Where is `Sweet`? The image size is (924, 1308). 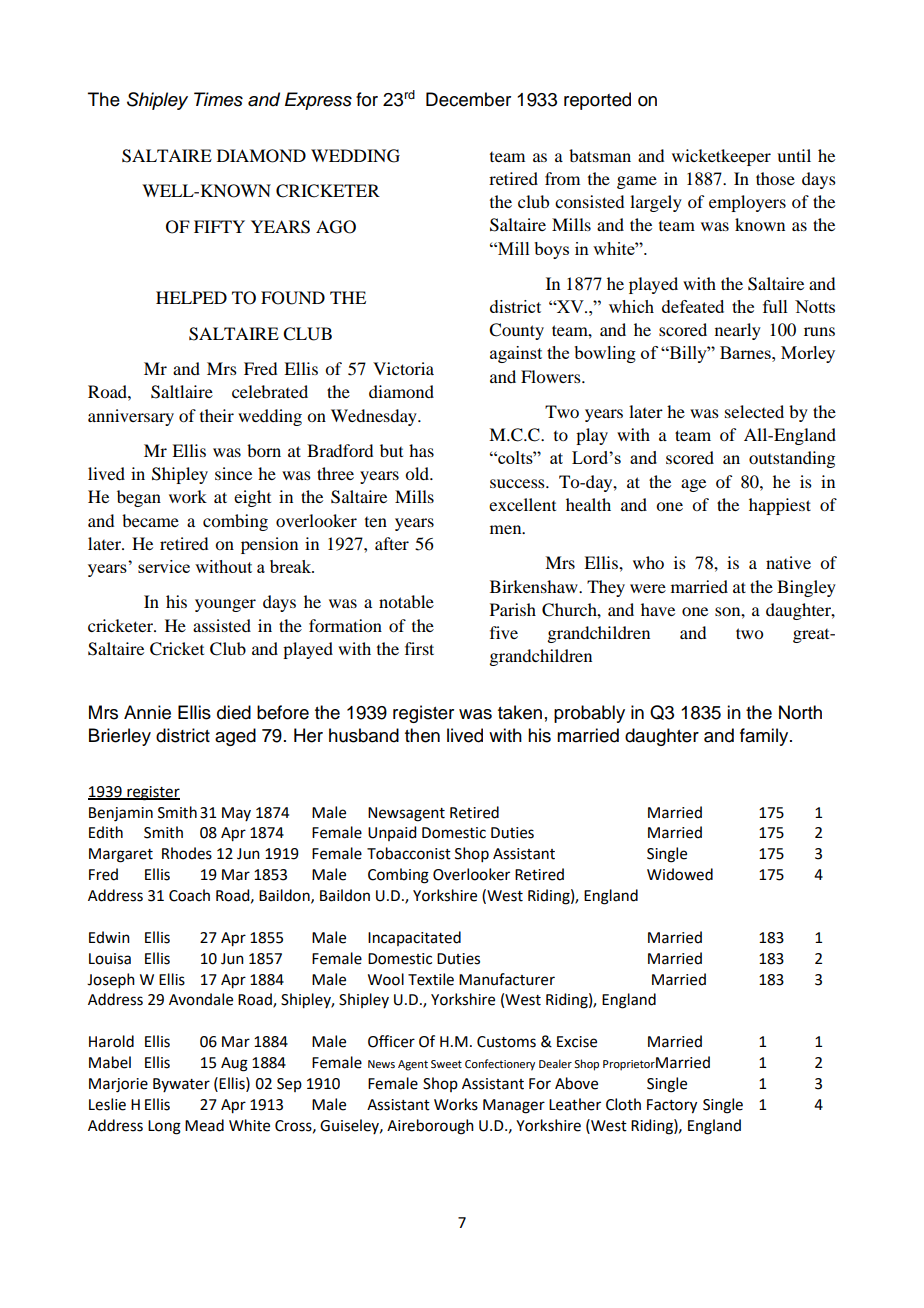 Sweet is located at coordinates (446, 1064).
